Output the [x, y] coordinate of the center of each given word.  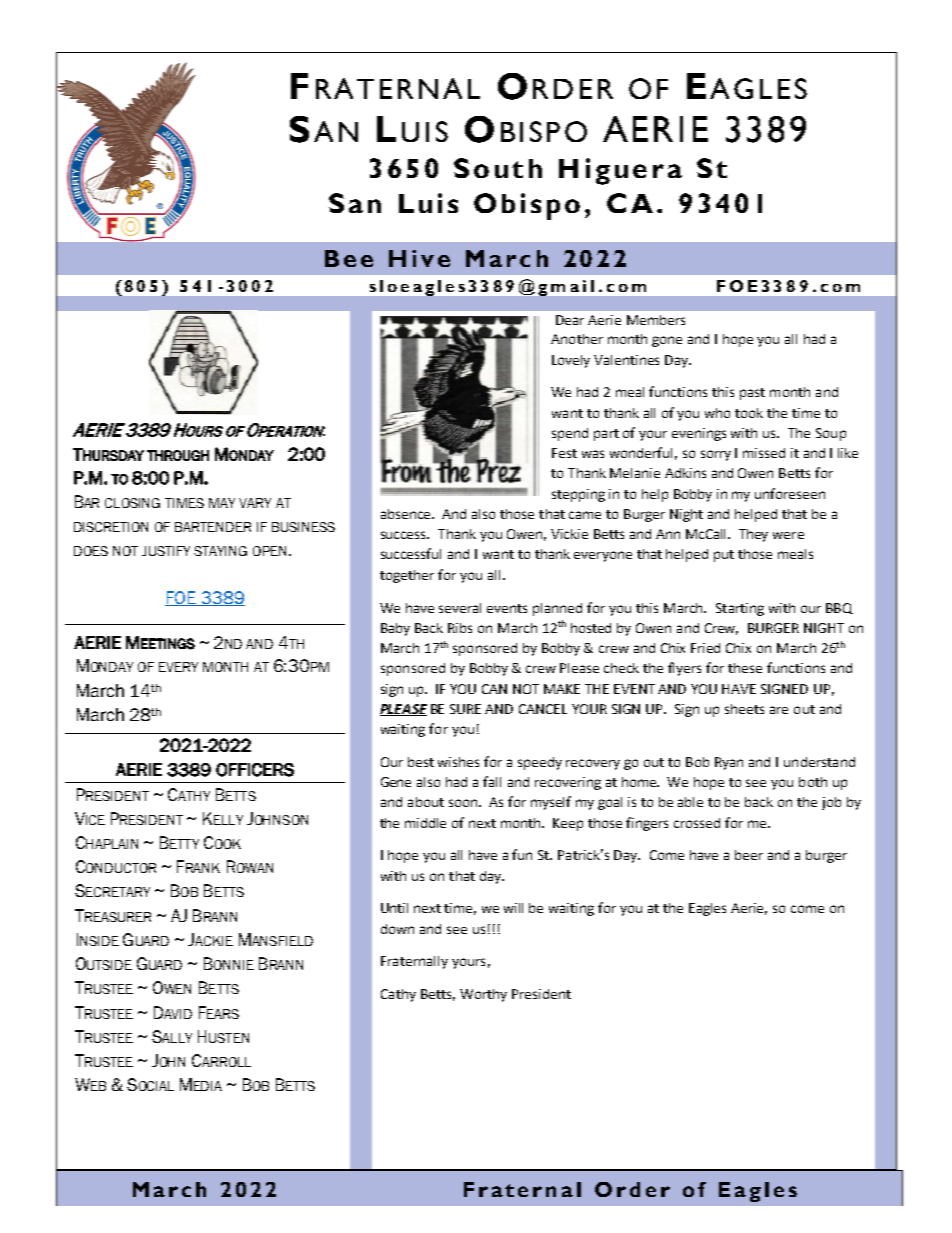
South [498, 168]
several [460, 608]
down [397, 929]
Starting [740, 609]
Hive [419, 258]
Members [656, 320]
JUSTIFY [166, 551]
